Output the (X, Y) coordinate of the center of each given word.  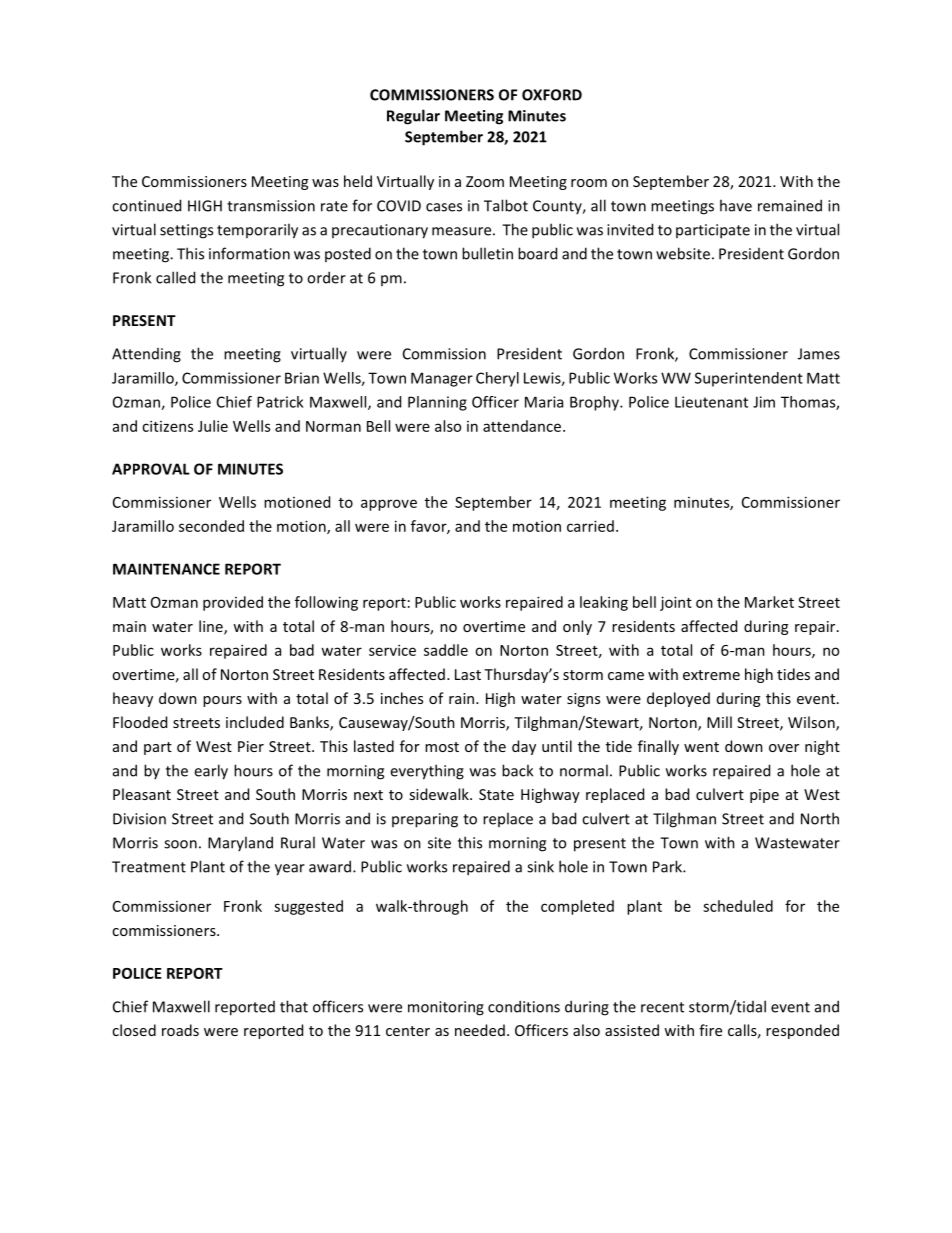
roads (180, 1030)
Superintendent (749, 379)
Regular (413, 117)
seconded (211, 526)
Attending (146, 355)
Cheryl (497, 379)
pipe (764, 796)
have (736, 205)
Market (769, 602)
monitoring (446, 1008)
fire (710, 1030)
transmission (271, 206)
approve (389, 505)
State (496, 794)
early (211, 772)
